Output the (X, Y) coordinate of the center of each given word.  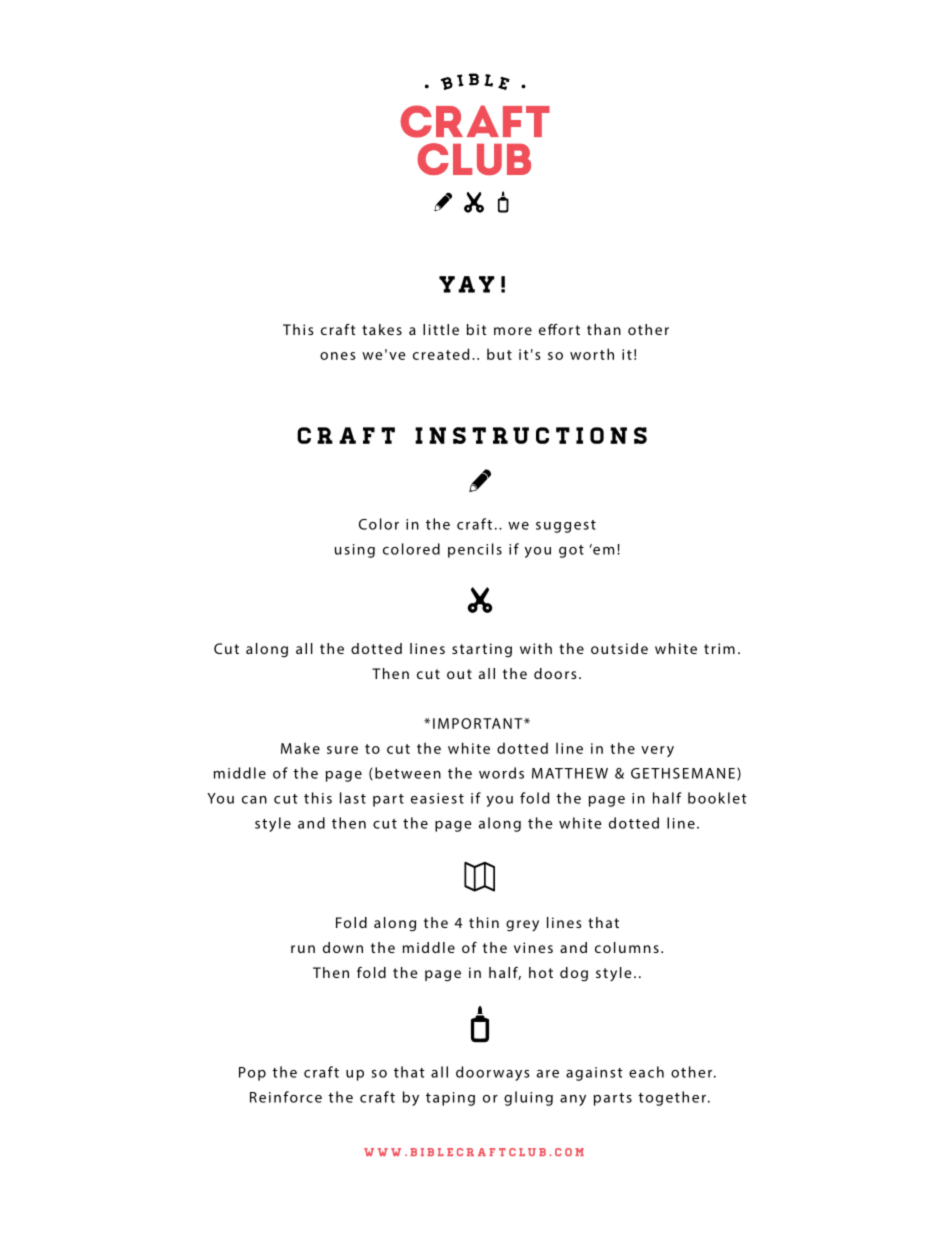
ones (338, 356)
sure (342, 750)
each (646, 1072)
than (604, 329)
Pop (252, 1074)
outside (619, 648)
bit (476, 329)
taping (450, 1099)
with (536, 648)
